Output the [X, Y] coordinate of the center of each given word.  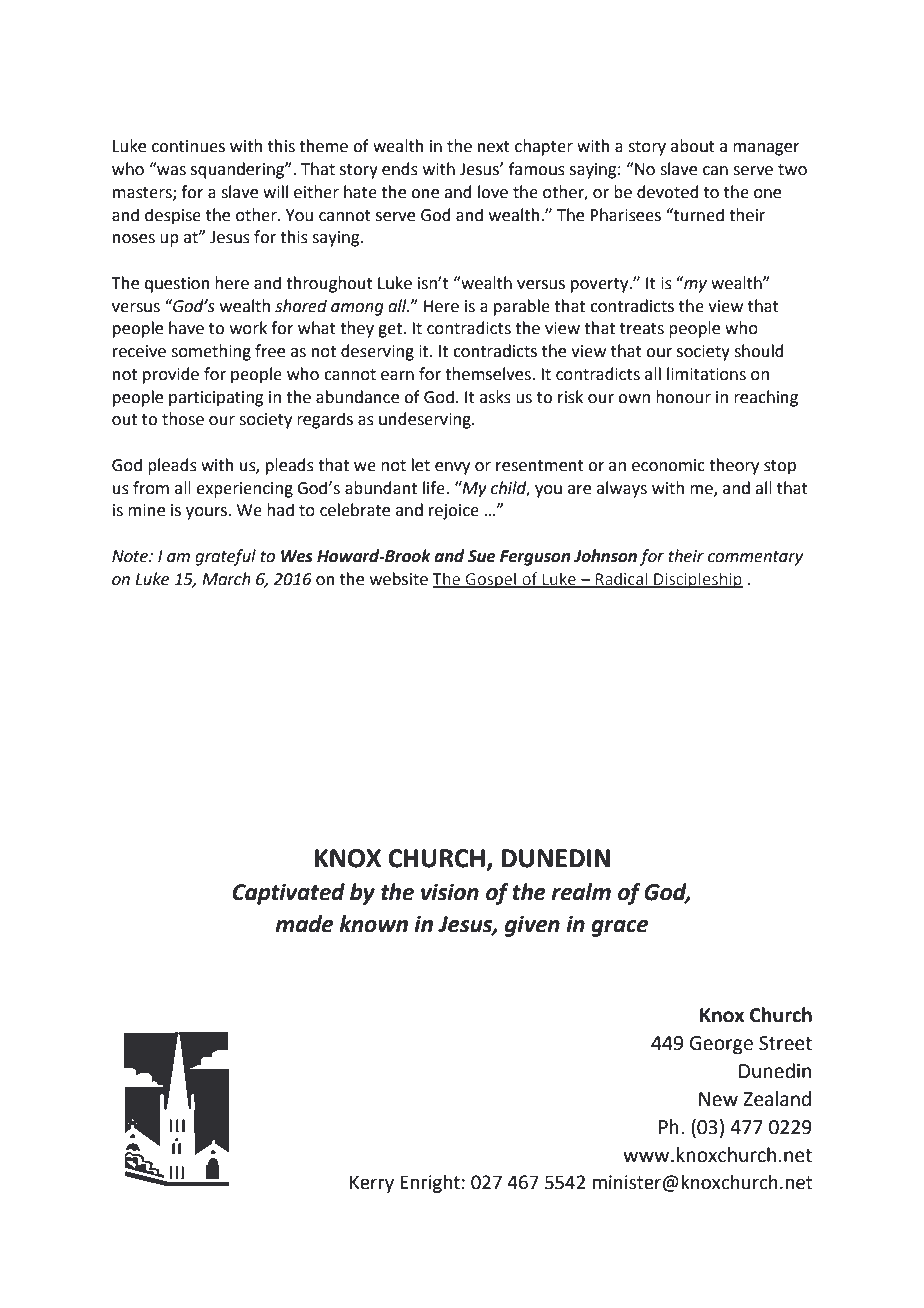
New [718, 1099]
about [693, 146]
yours [208, 513]
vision [450, 892]
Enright [430, 1184]
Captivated [288, 894]
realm [581, 892]
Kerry [372, 1184]
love [493, 192]
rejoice [454, 512]
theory [734, 466]
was [170, 170]
